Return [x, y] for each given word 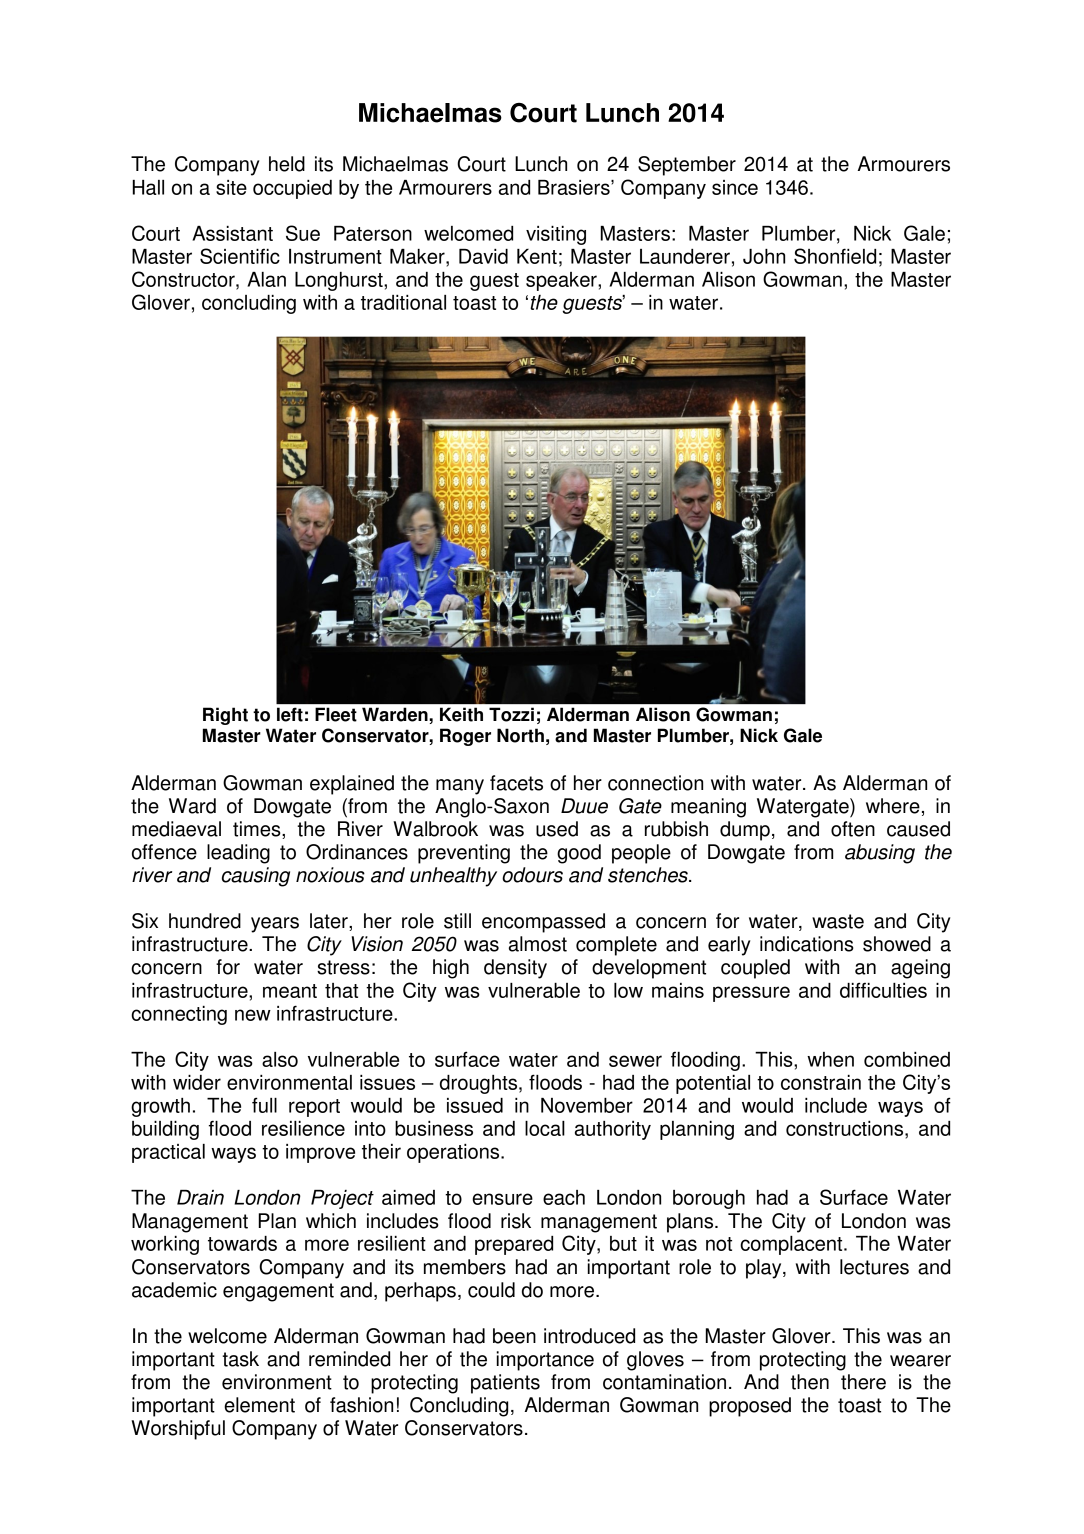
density [515, 969]
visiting [556, 235]
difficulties [883, 990]
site [231, 187]
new [253, 1015]
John [764, 256]
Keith [461, 715]
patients [505, 1384]
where [893, 806]
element [259, 1405]
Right [225, 716]
